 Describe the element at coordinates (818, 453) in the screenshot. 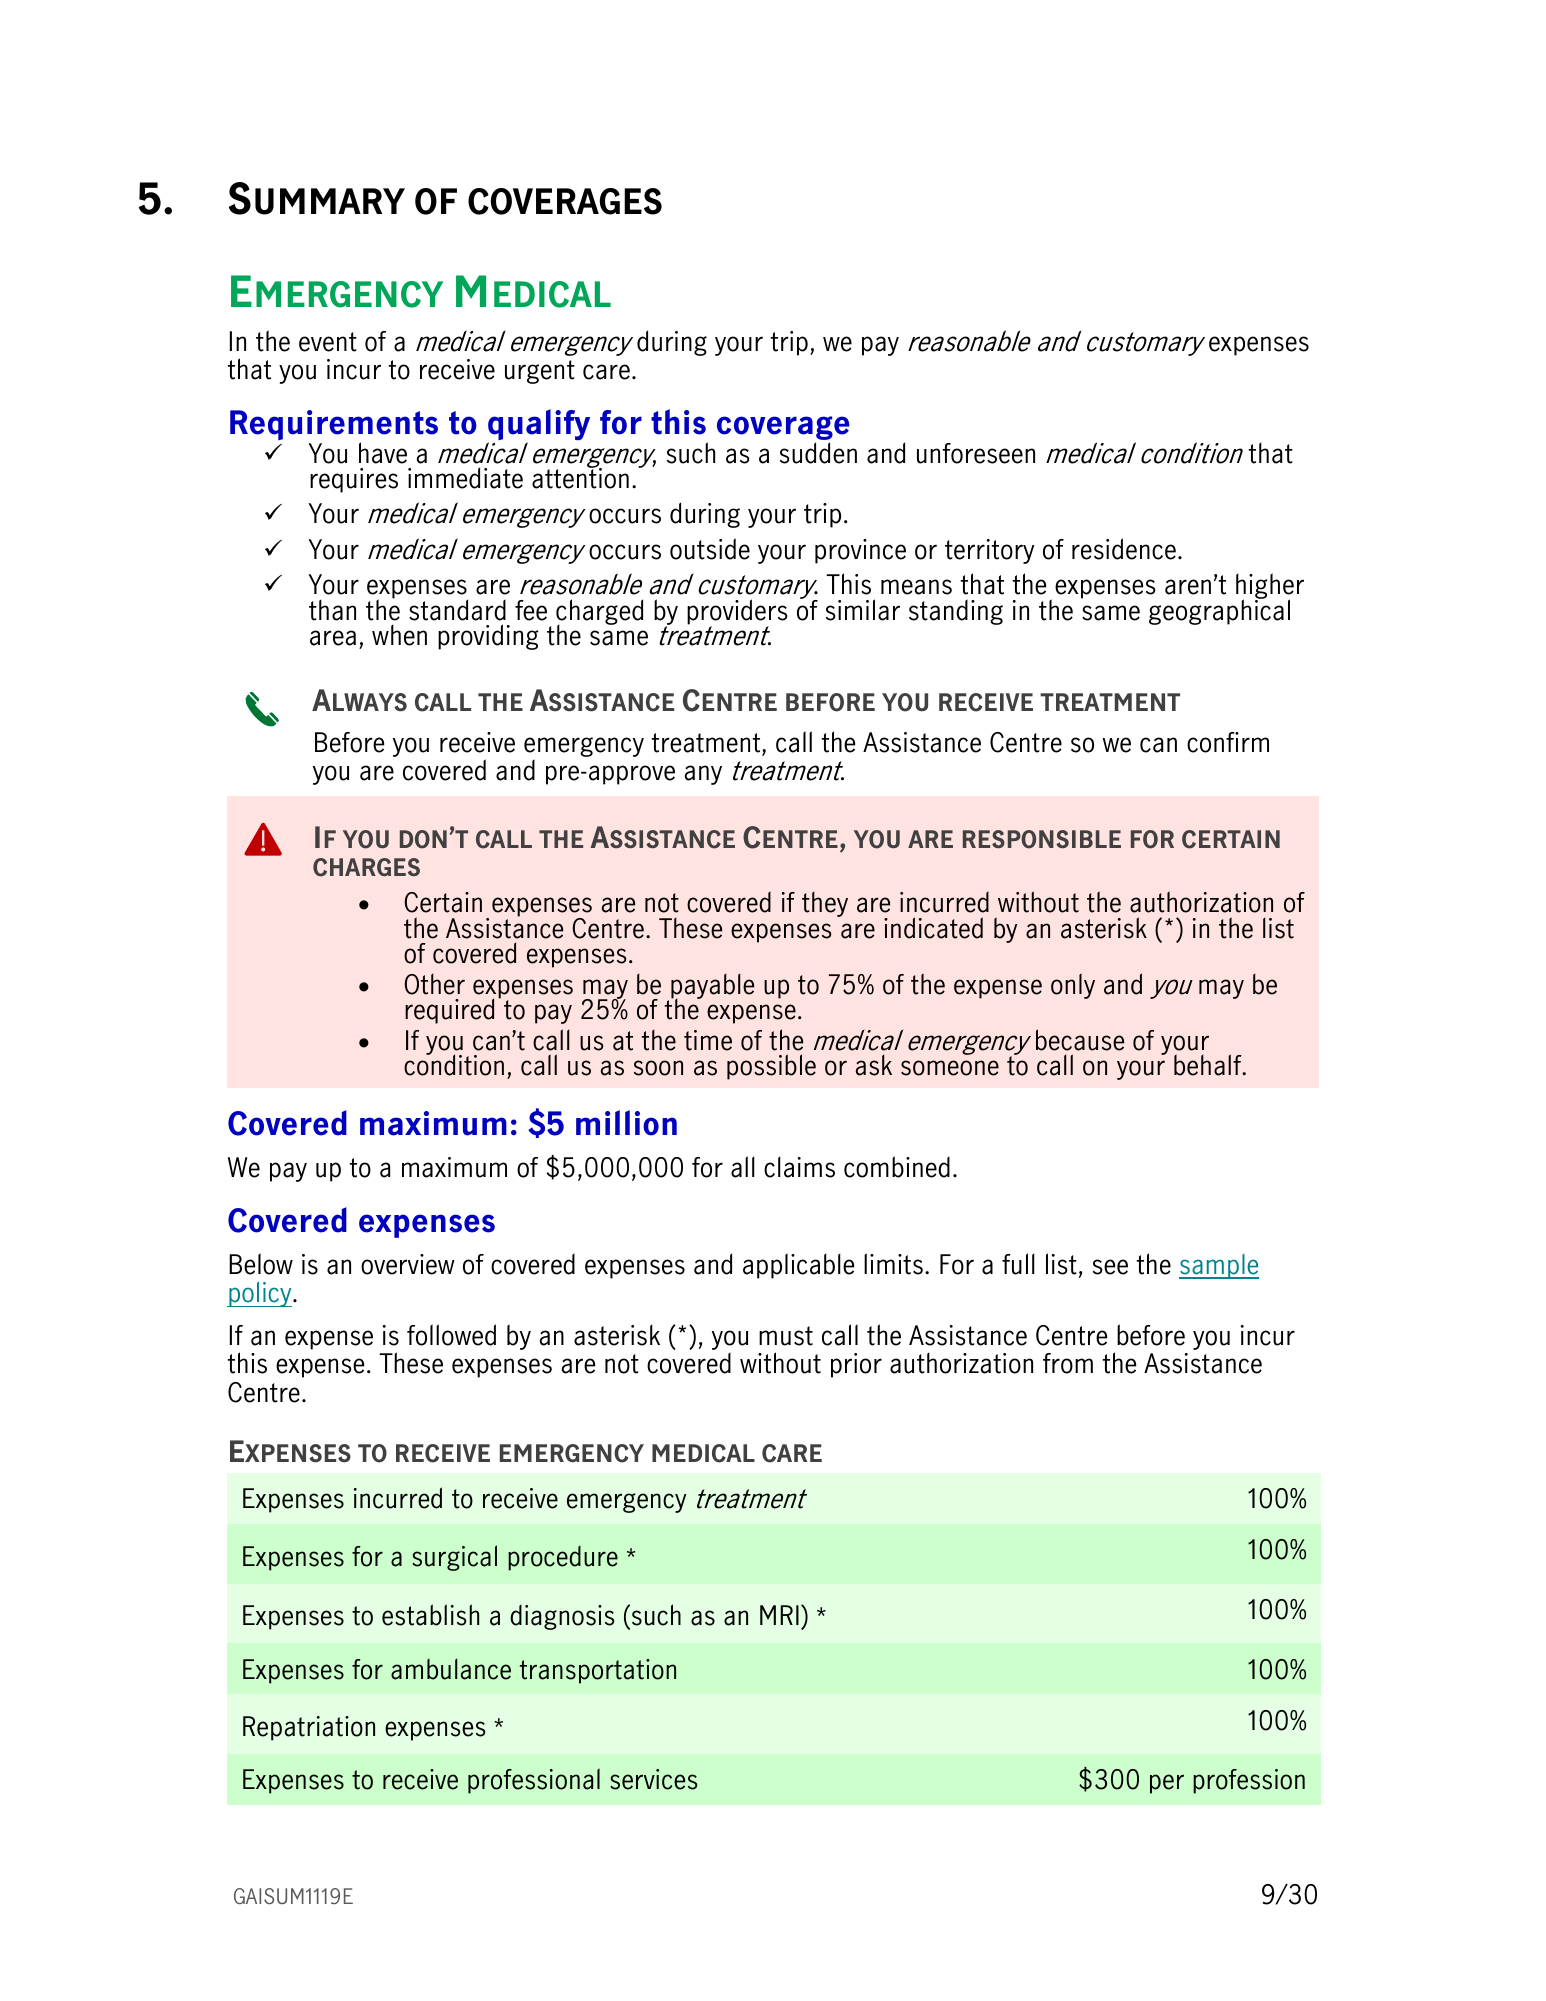

I see `sudden` at that location.
